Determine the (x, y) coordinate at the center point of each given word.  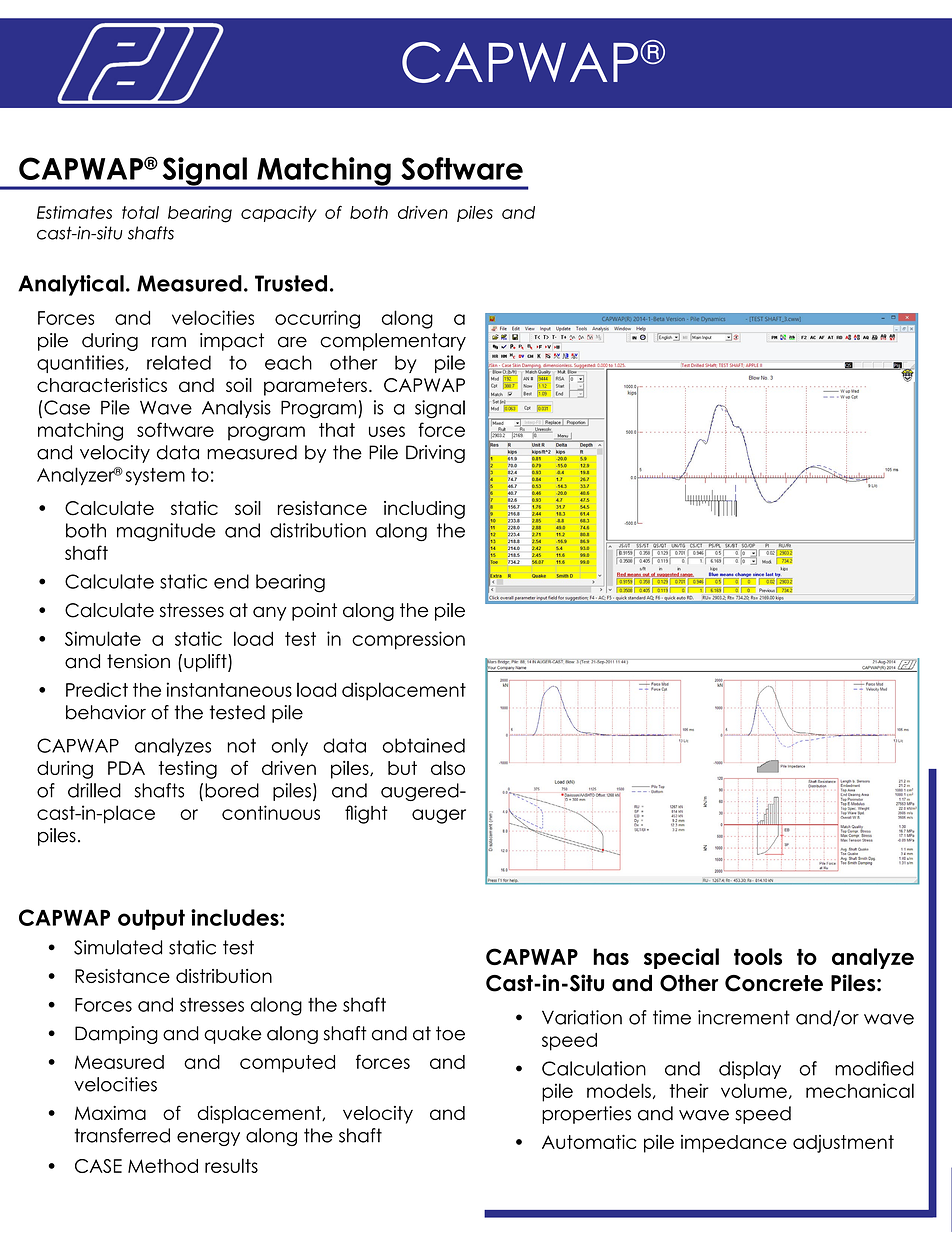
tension (138, 661)
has (611, 956)
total (140, 212)
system (155, 477)
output (151, 919)
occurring (317, 319)
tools (758, 956)
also (448, 768)
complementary (393, 342)
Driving (435, 454)
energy (208, 1139)
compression (408, 640)
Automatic (589, 1141)
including (424, 510)
